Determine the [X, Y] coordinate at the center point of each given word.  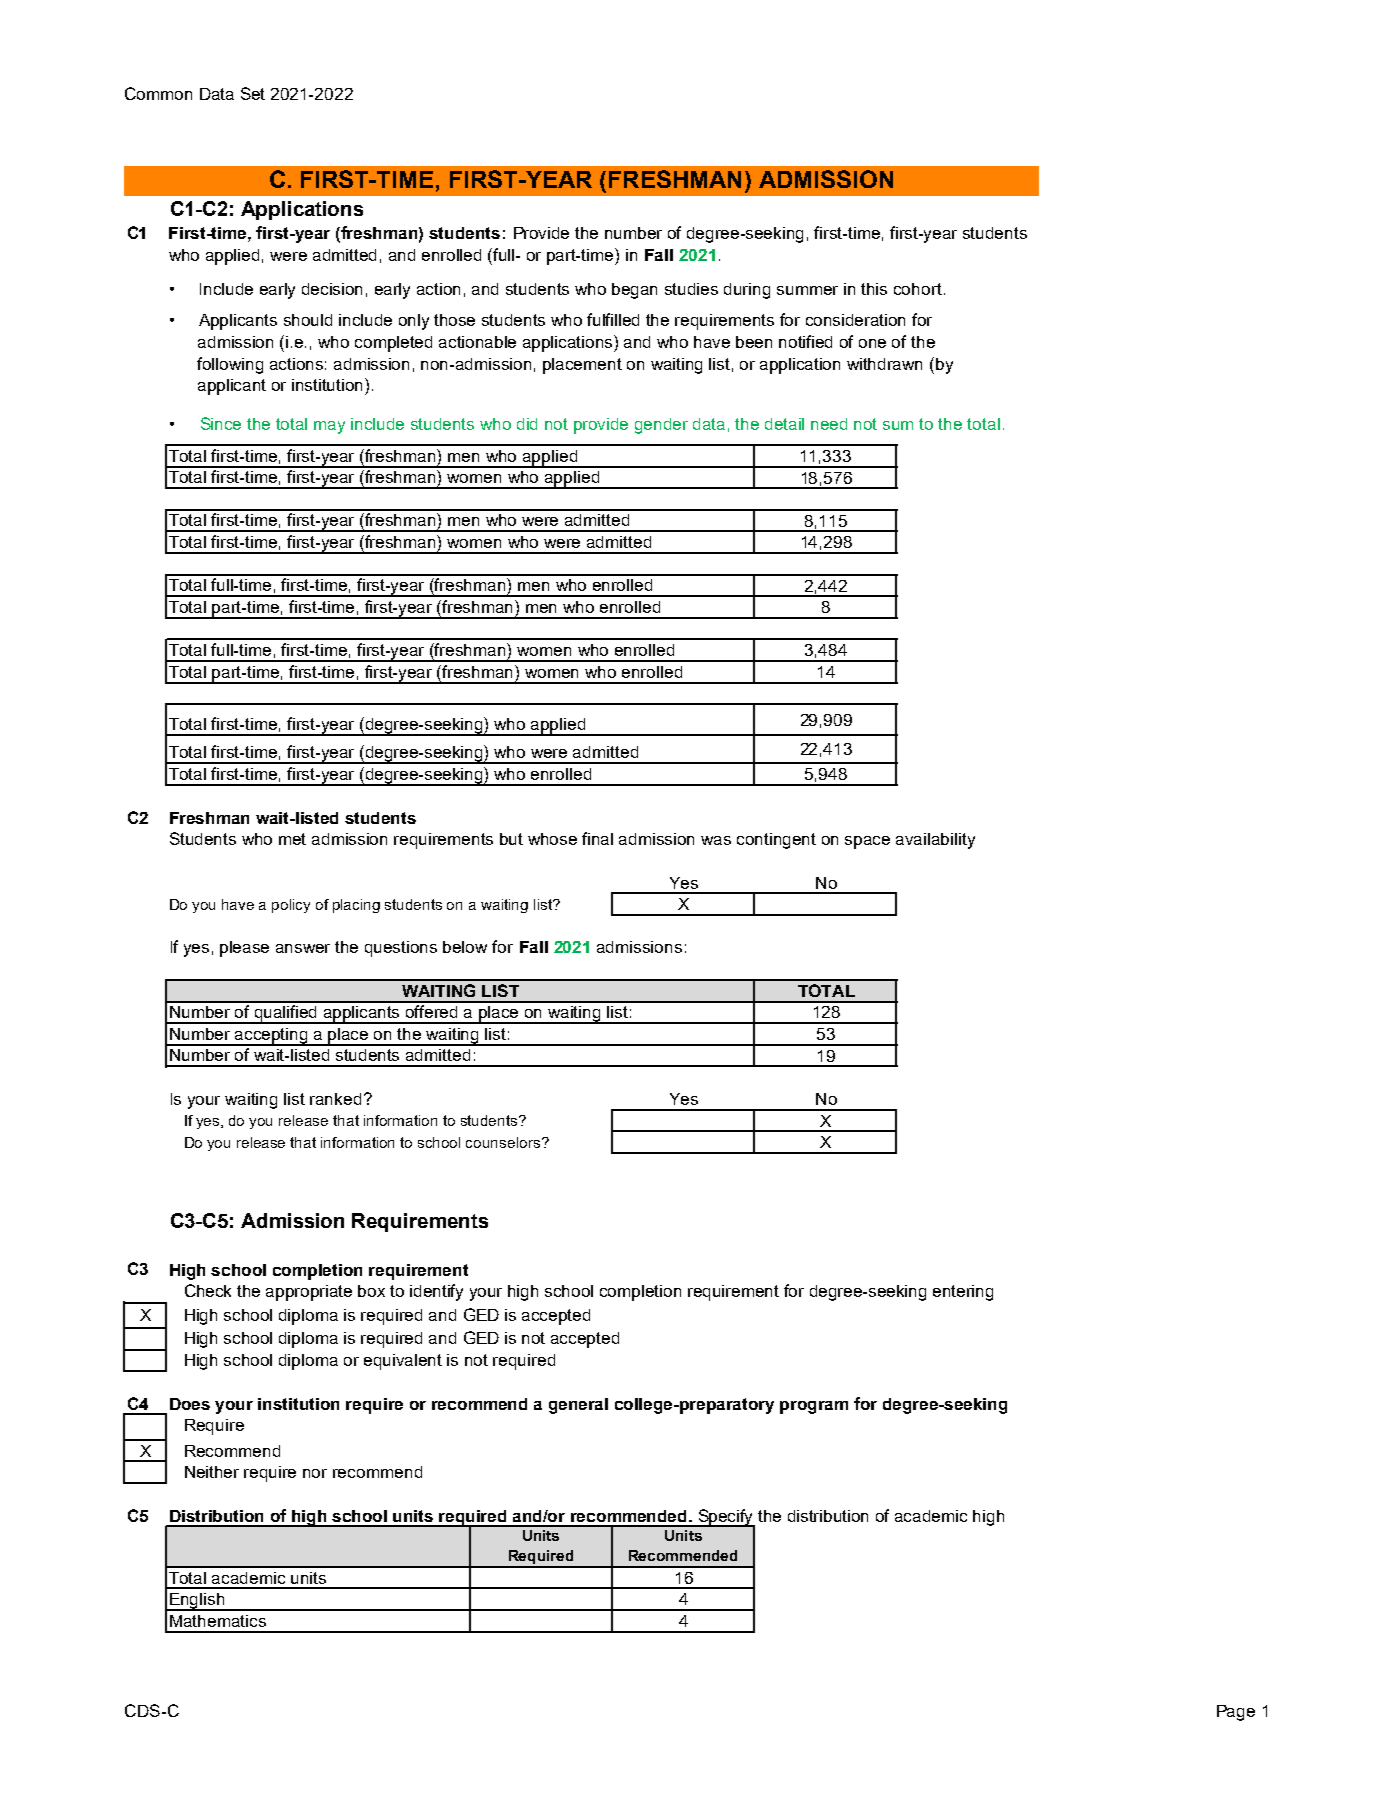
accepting [272, 1037]
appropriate [309, 1293]
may [329, 427]
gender [661, 426]
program [814, 1407]
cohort [918, 289]
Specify [725, 1518]
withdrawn [884, 364]
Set [253, 93]
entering [963, 1293]
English [197, 1602]
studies [691, 289]
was [716, 840]
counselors [503, 1142]
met [292, 839]
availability [935, 841]
